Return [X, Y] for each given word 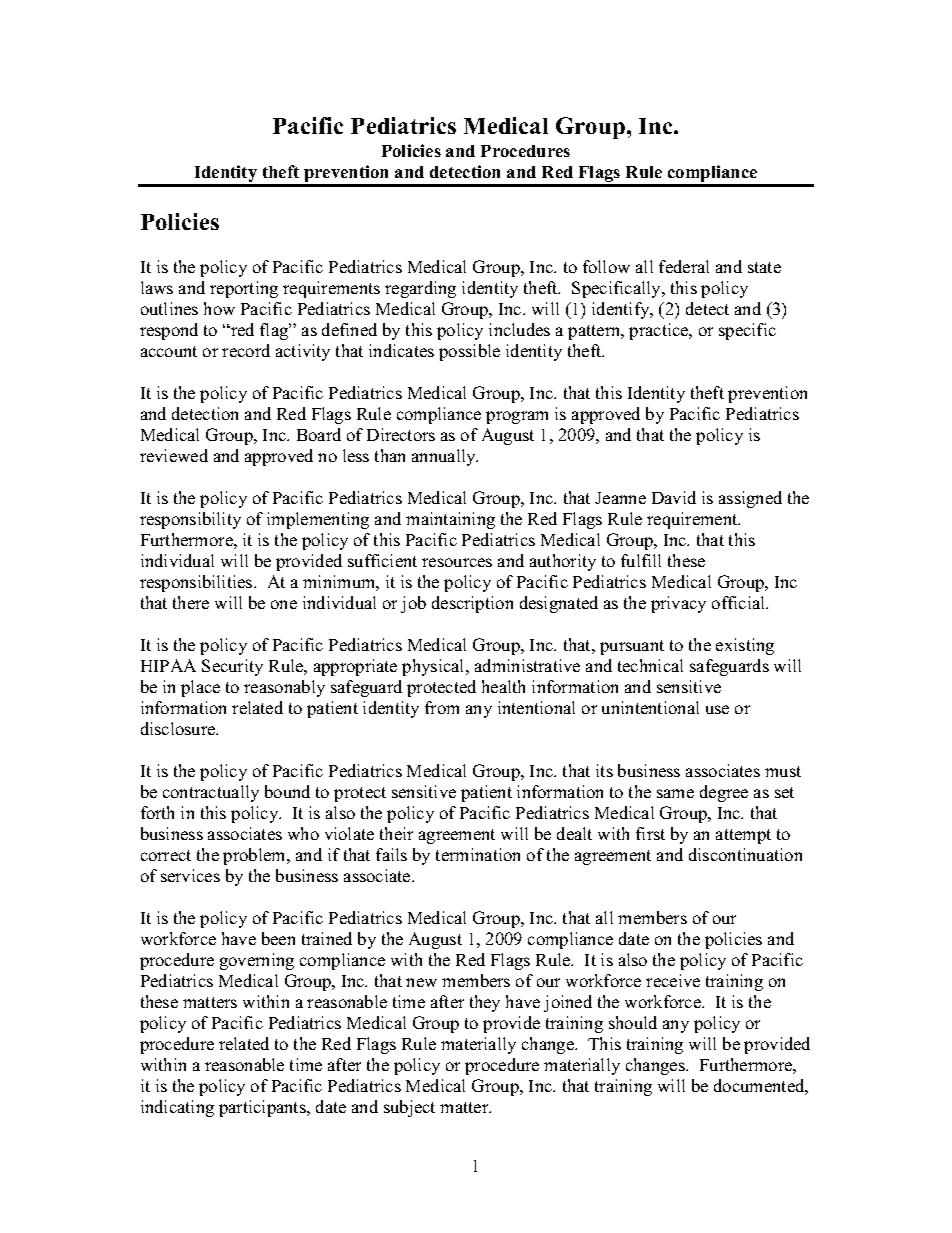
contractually [211, 793]
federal [684, 266]
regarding [420, 289]
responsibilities [197, 583]
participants [263, 1108]
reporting [244, 289]
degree [724, 793]
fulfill [641, 560]
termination [478, 854]
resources [457, 562]
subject [409, 1108]
